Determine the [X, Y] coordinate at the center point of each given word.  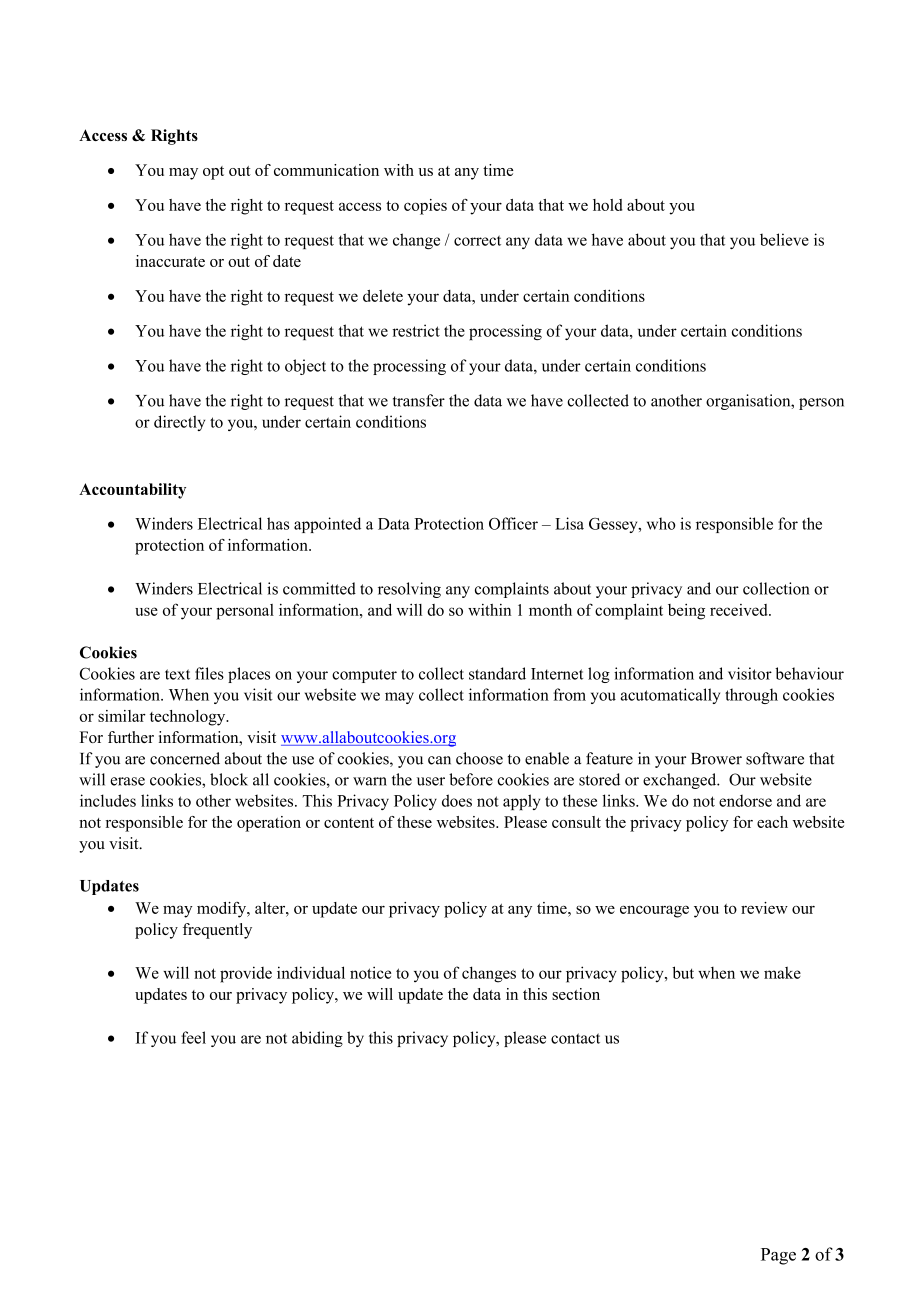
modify [223, 910]
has [278, 523]
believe [784, 239]
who [661, 523]
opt [213, 173]
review [764, 908]
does [457, 800]
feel [193, 1037]
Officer [513, 523]
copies [425, 207]
